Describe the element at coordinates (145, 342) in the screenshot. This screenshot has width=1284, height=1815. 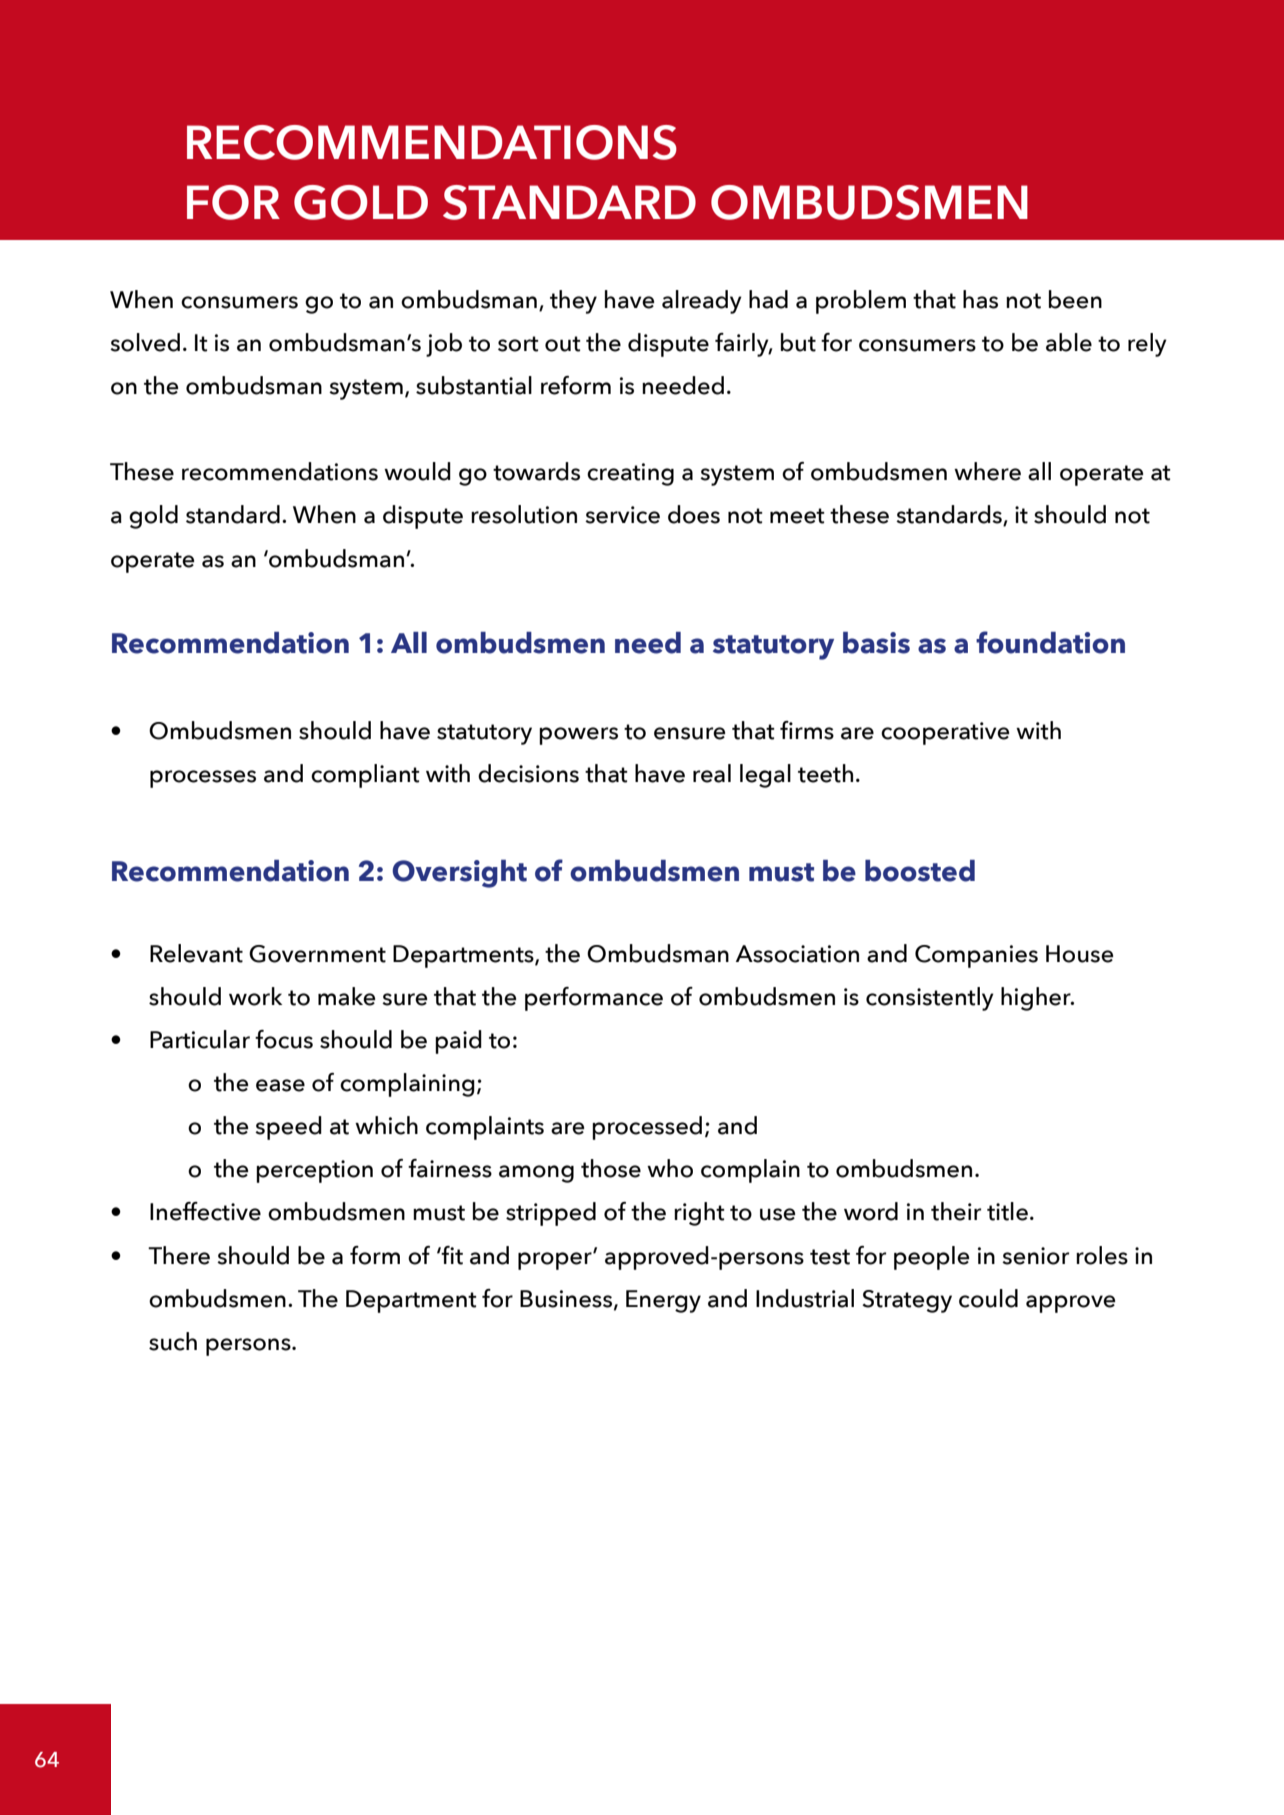
I see `solved` at that location.
